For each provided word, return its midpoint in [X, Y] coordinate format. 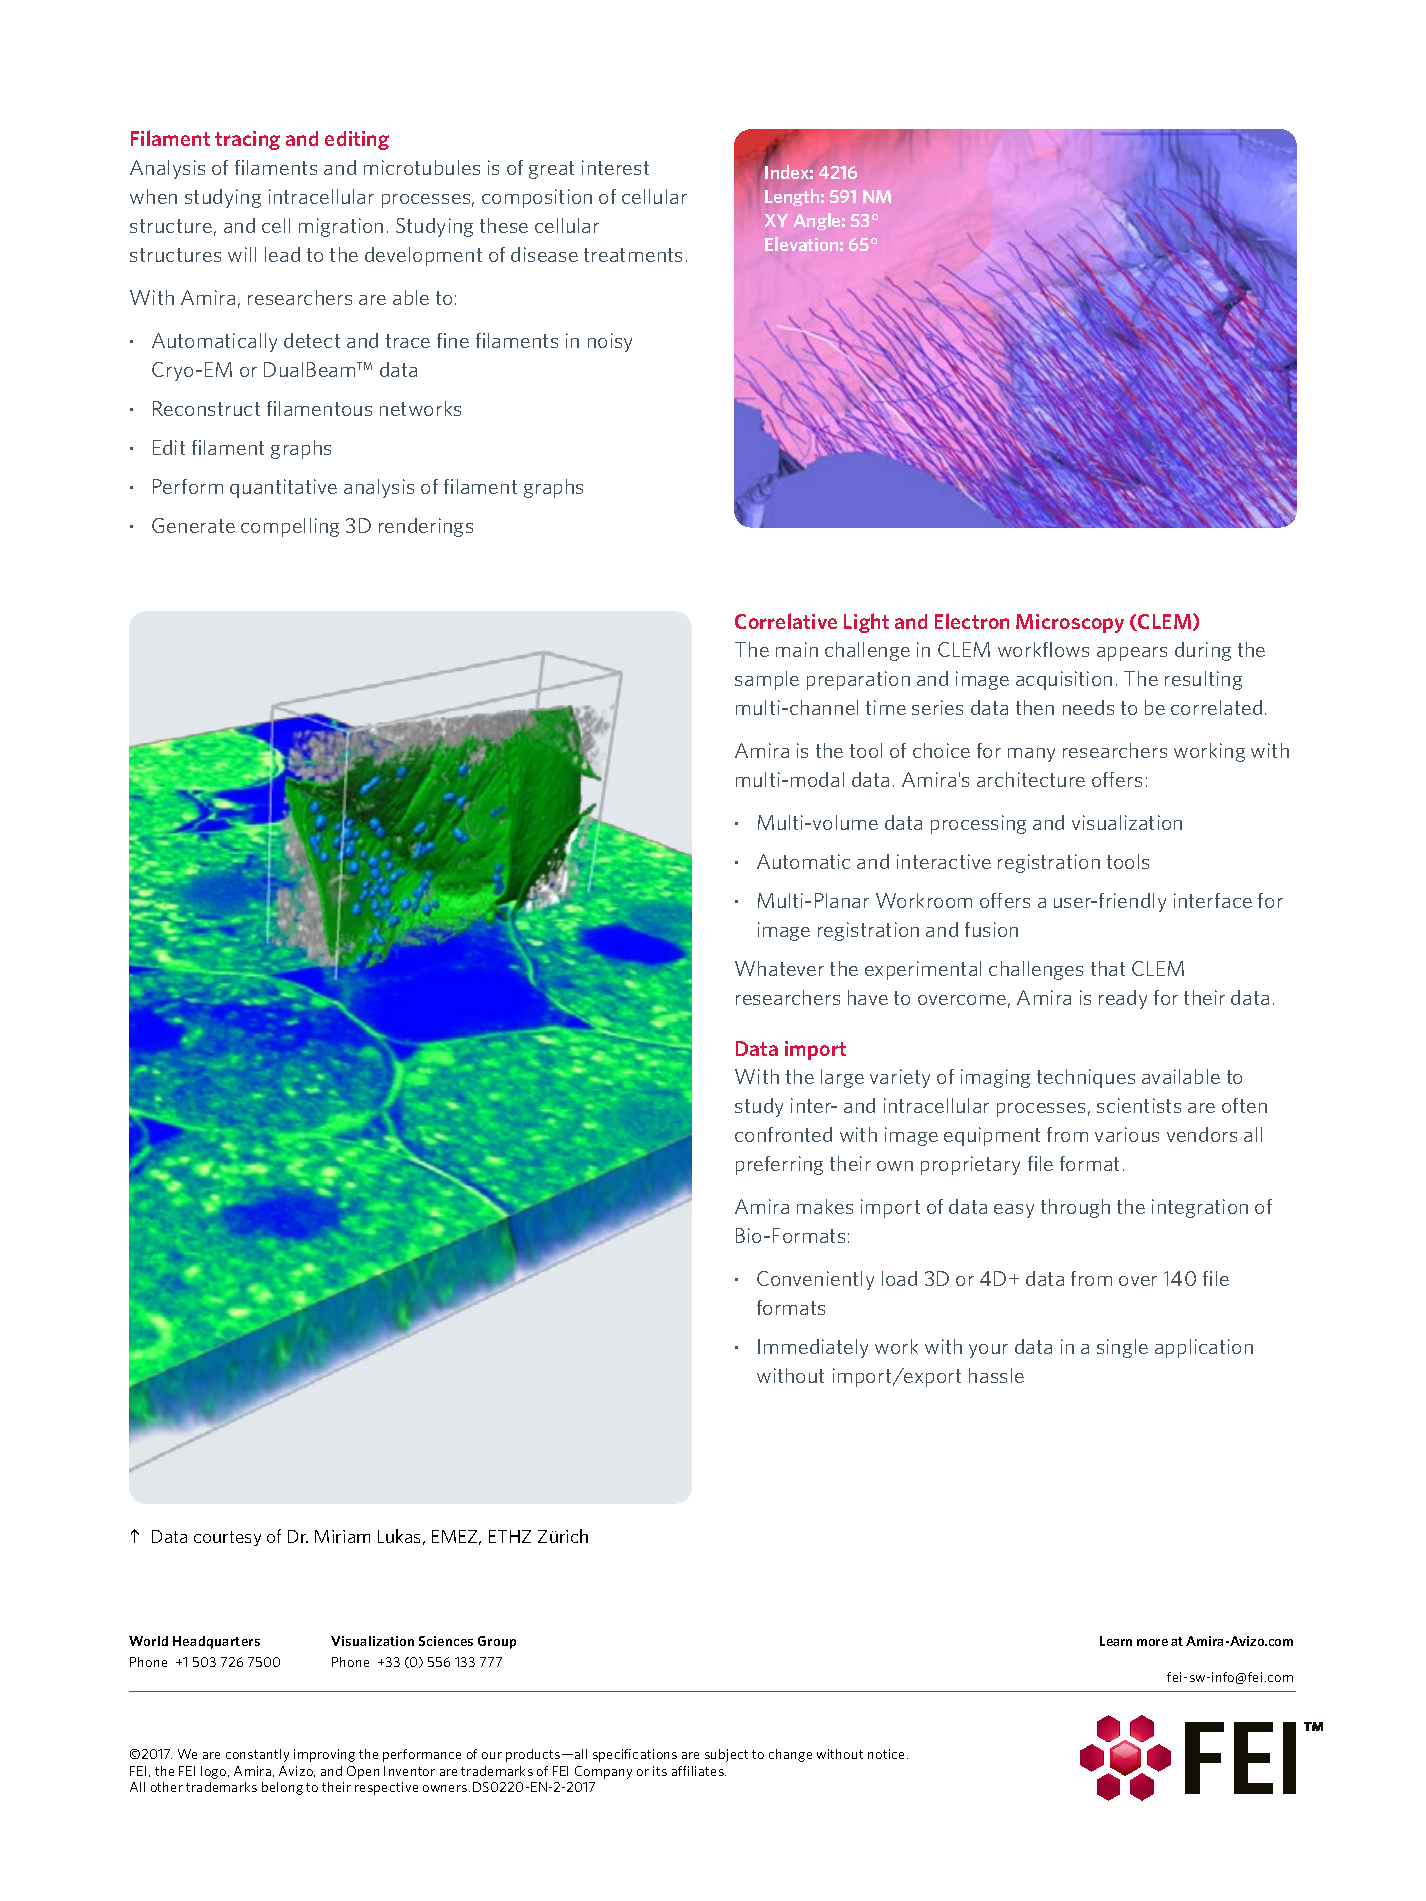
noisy [610, 342]
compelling [290, 527]
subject [726, 1755]
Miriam [342, 1536]
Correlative [786, 621]
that [1108, 968]
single [1122, 1348]
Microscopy [1070, 623]
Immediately [813, 1348]
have [868, 997]
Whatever [779, 968]
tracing [247, 140]
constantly [257, 1755]
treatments [633, 255]
